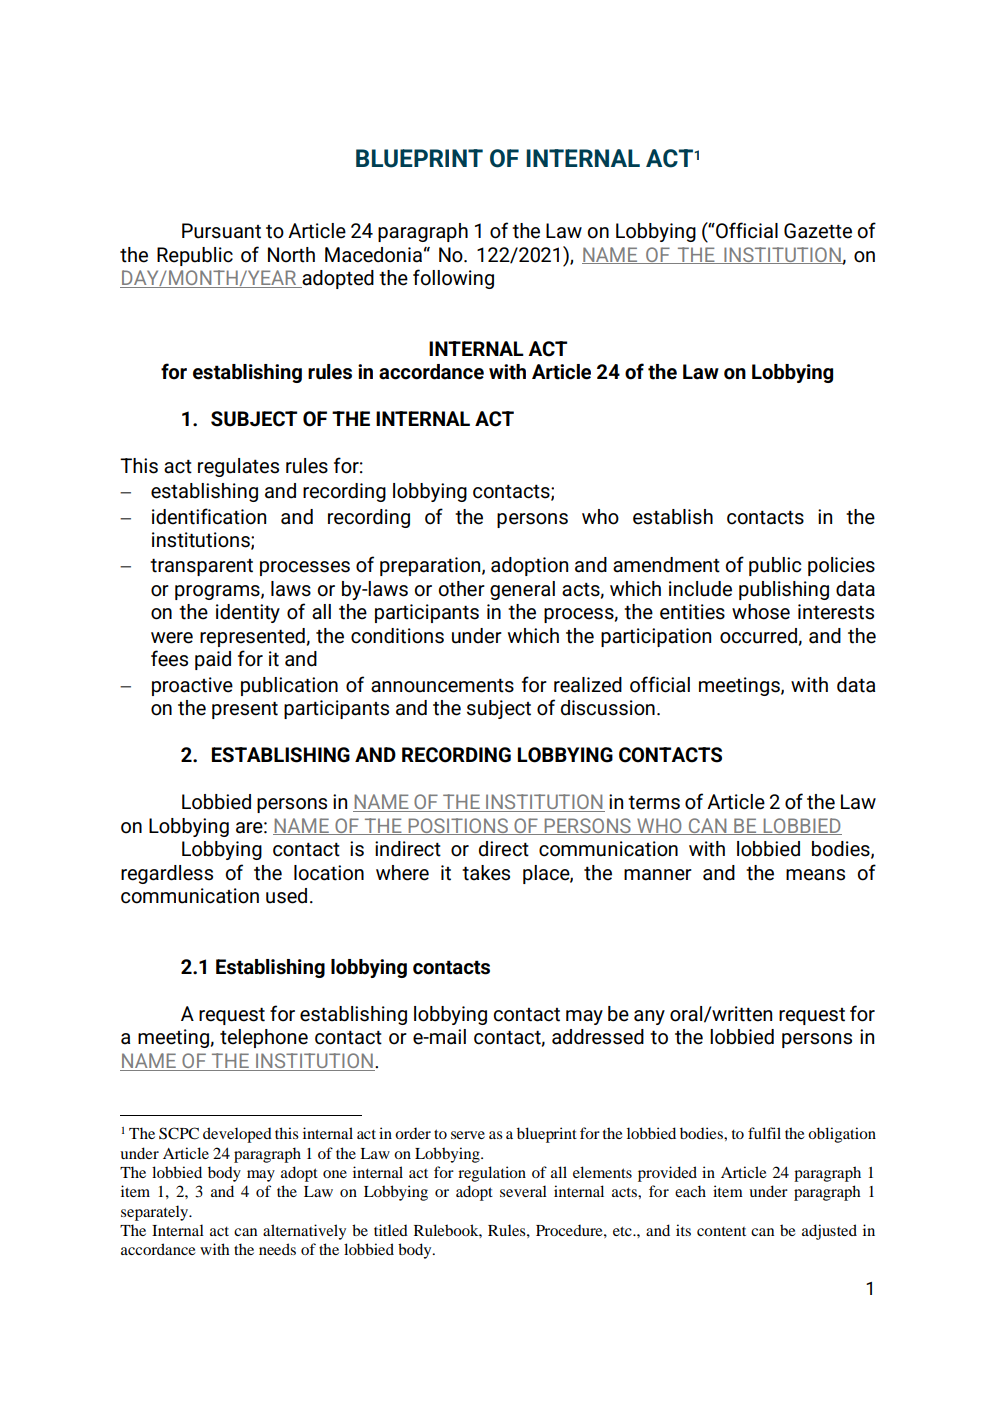  I want to click on transparent, so click(201, 567).
